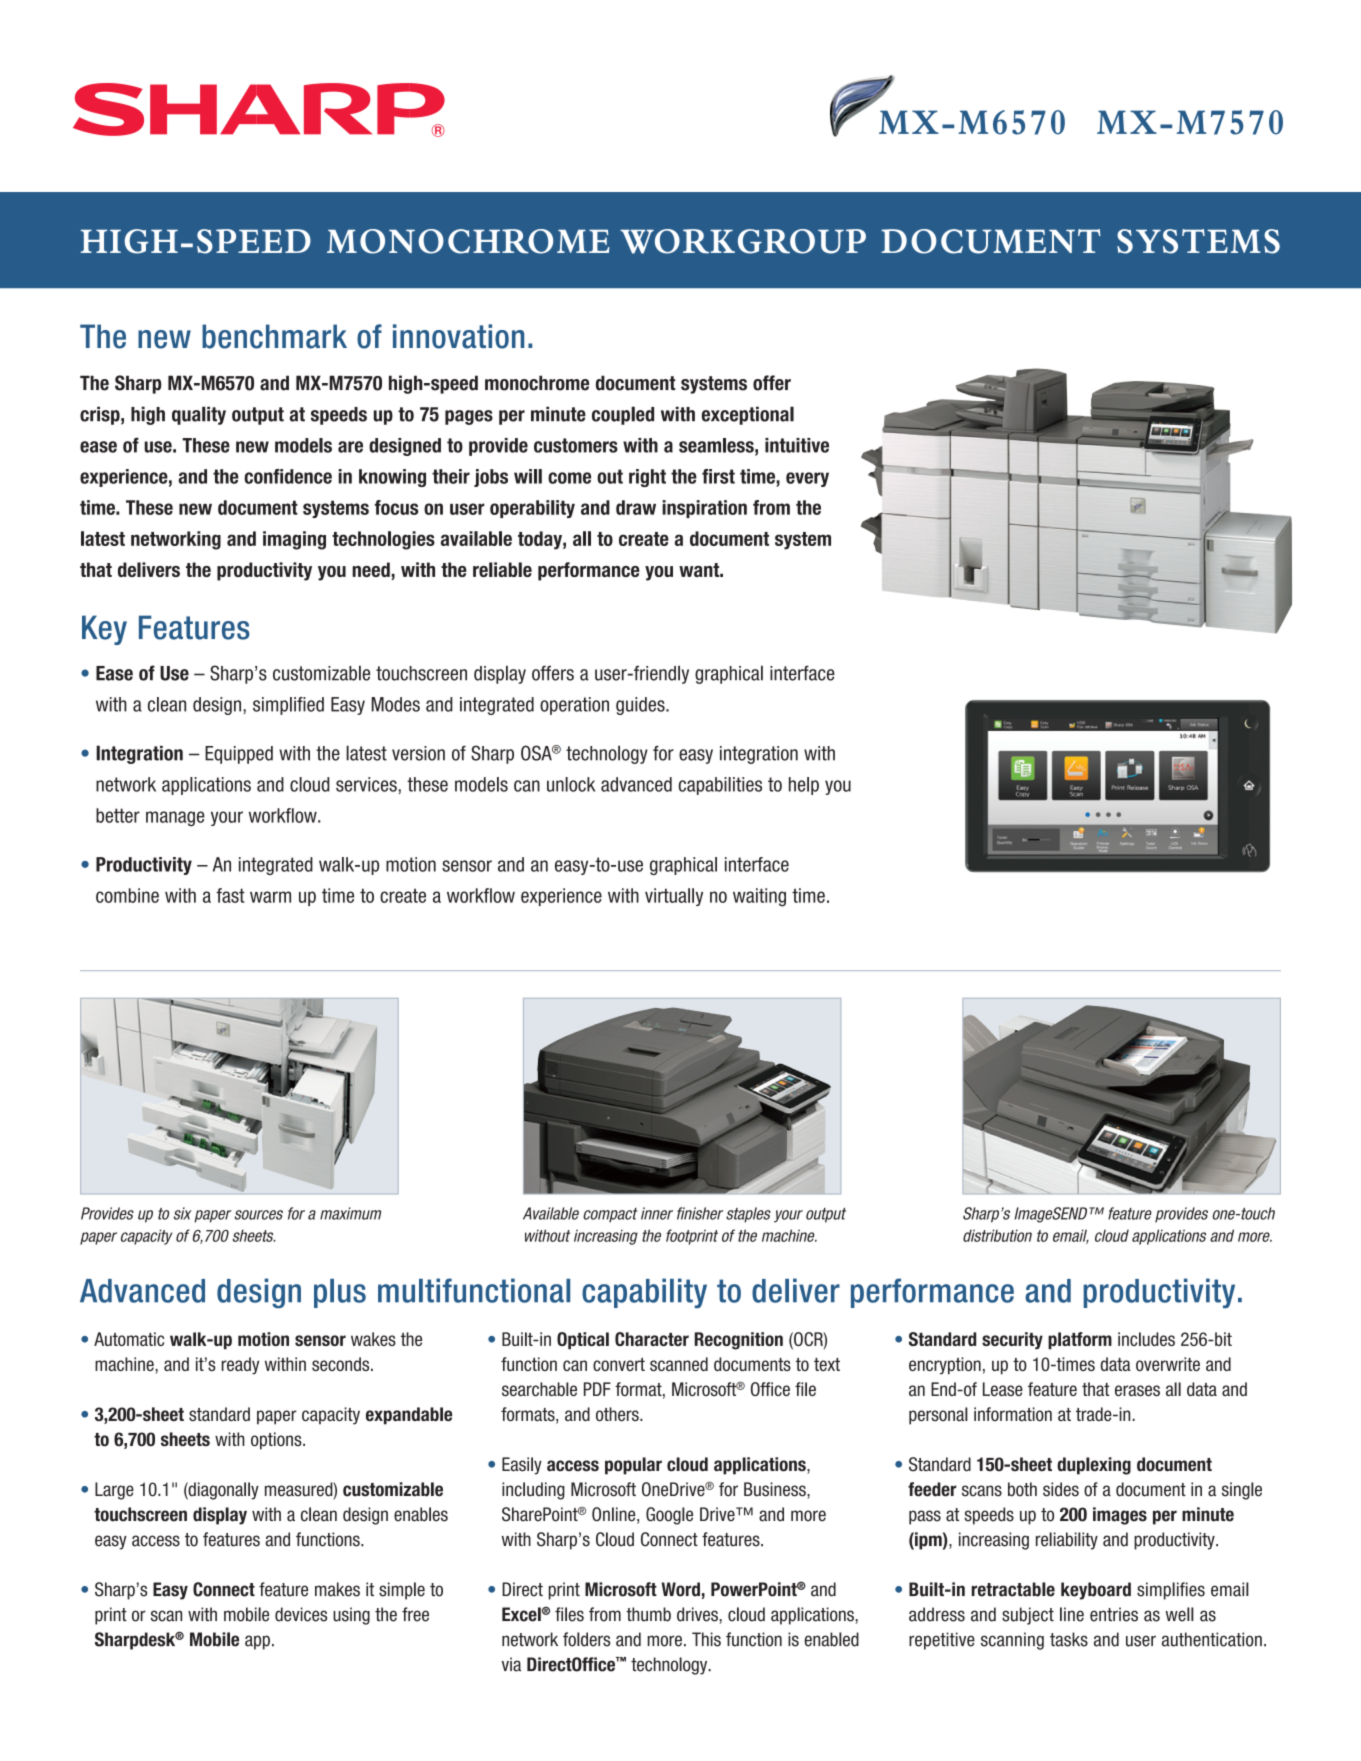  Describe the element at coordinates (270, 897) in the screenshot. I see `warm` at that location.
